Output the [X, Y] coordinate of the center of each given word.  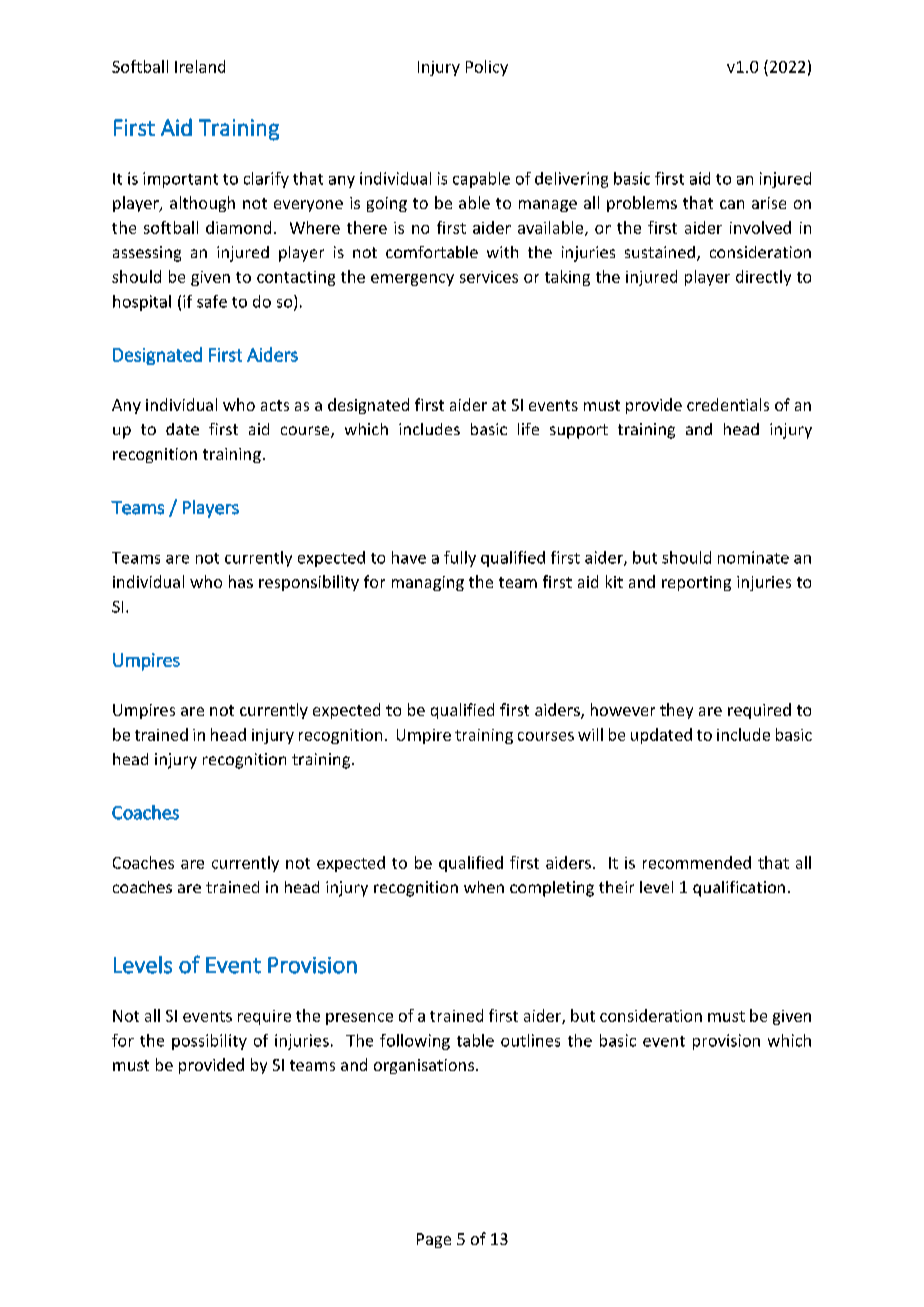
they [676, 711]
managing [428, 583]
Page [434, 1240]
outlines [530, 1040]
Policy [487, 68]
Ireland [200, 66]
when [484, 887]
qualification [739, 889]
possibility [209, 1042]
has [241, 581]
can [732, 204]
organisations [424, 1066]
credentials [728, 404]
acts [275, 405]
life [528, 429]
